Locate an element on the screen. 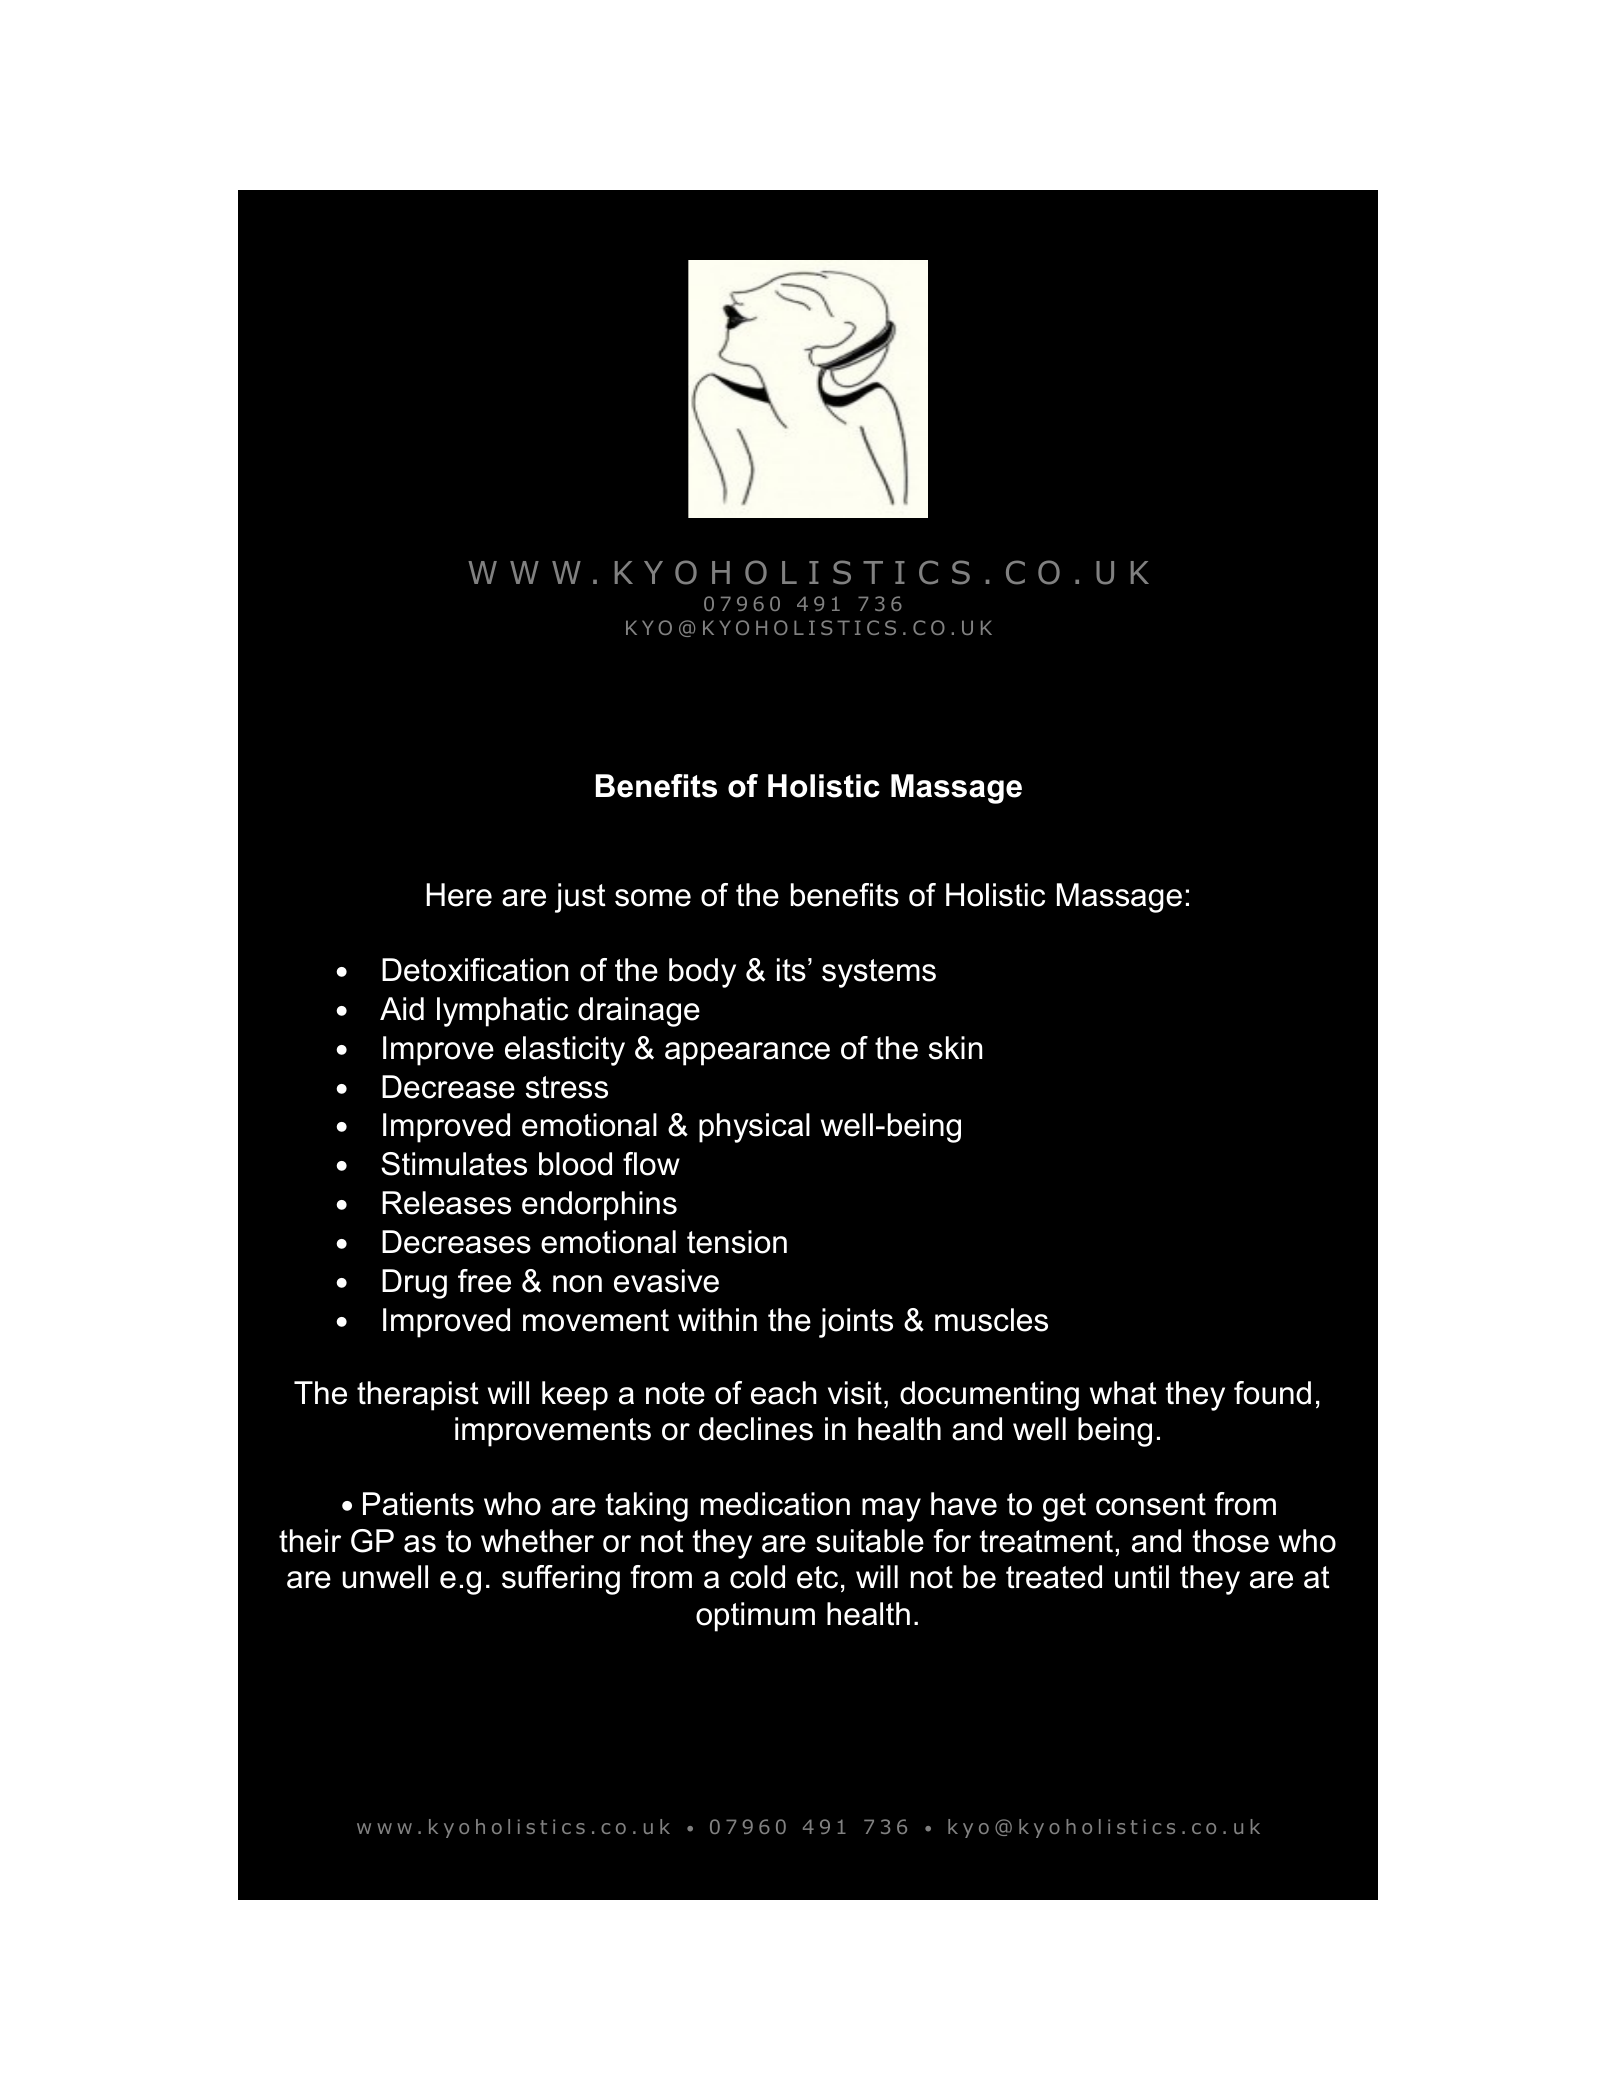 This screenshot has width=1616, height=2092. until is located at coordinates (1142, 1577).
